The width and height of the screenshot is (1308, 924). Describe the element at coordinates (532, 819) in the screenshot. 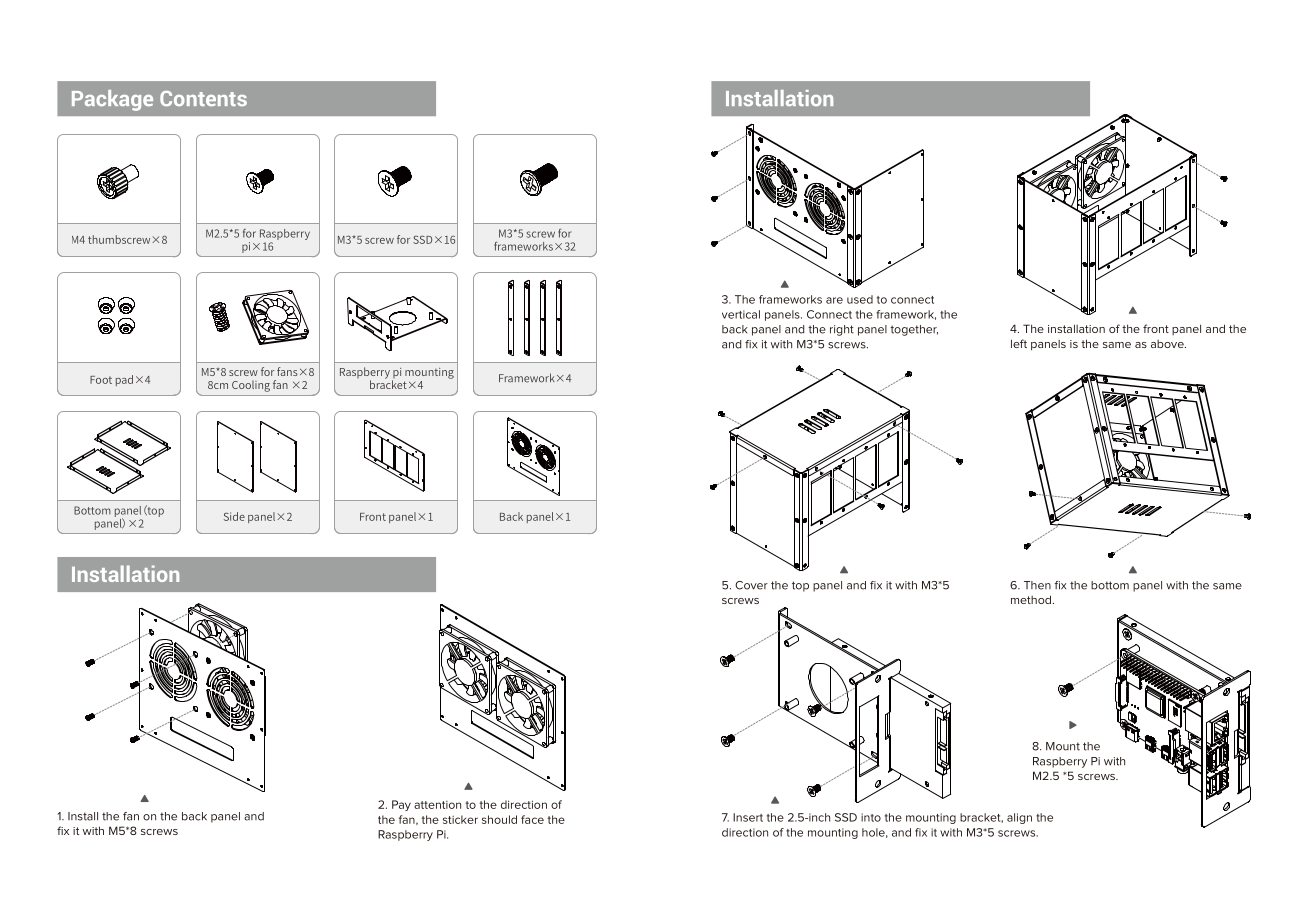

I see `face` at that location.
